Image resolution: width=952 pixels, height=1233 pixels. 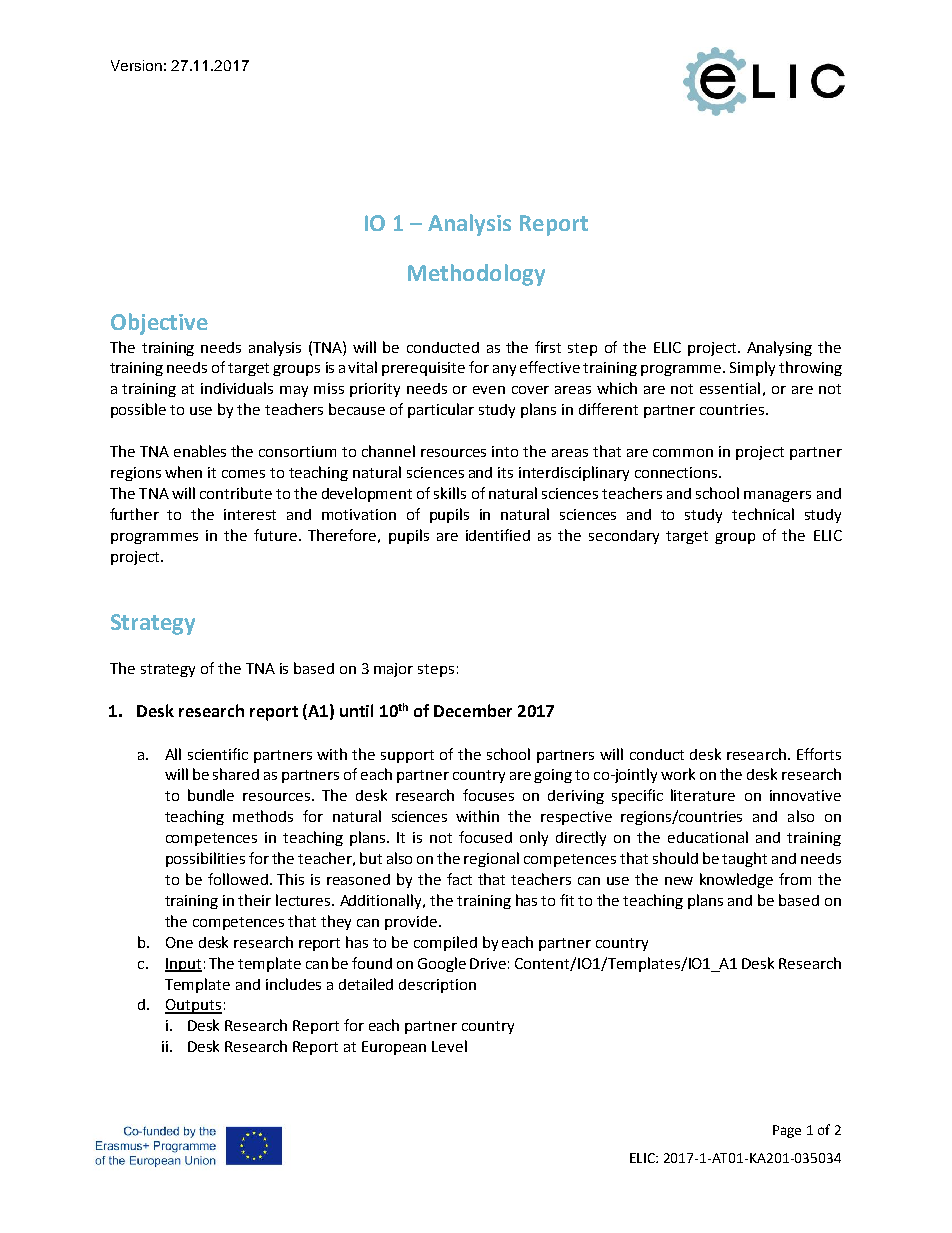 What do you see at coordinates (787, 1131) in the screenshot?
I see `Page` at bounding box center [787, 1131].
